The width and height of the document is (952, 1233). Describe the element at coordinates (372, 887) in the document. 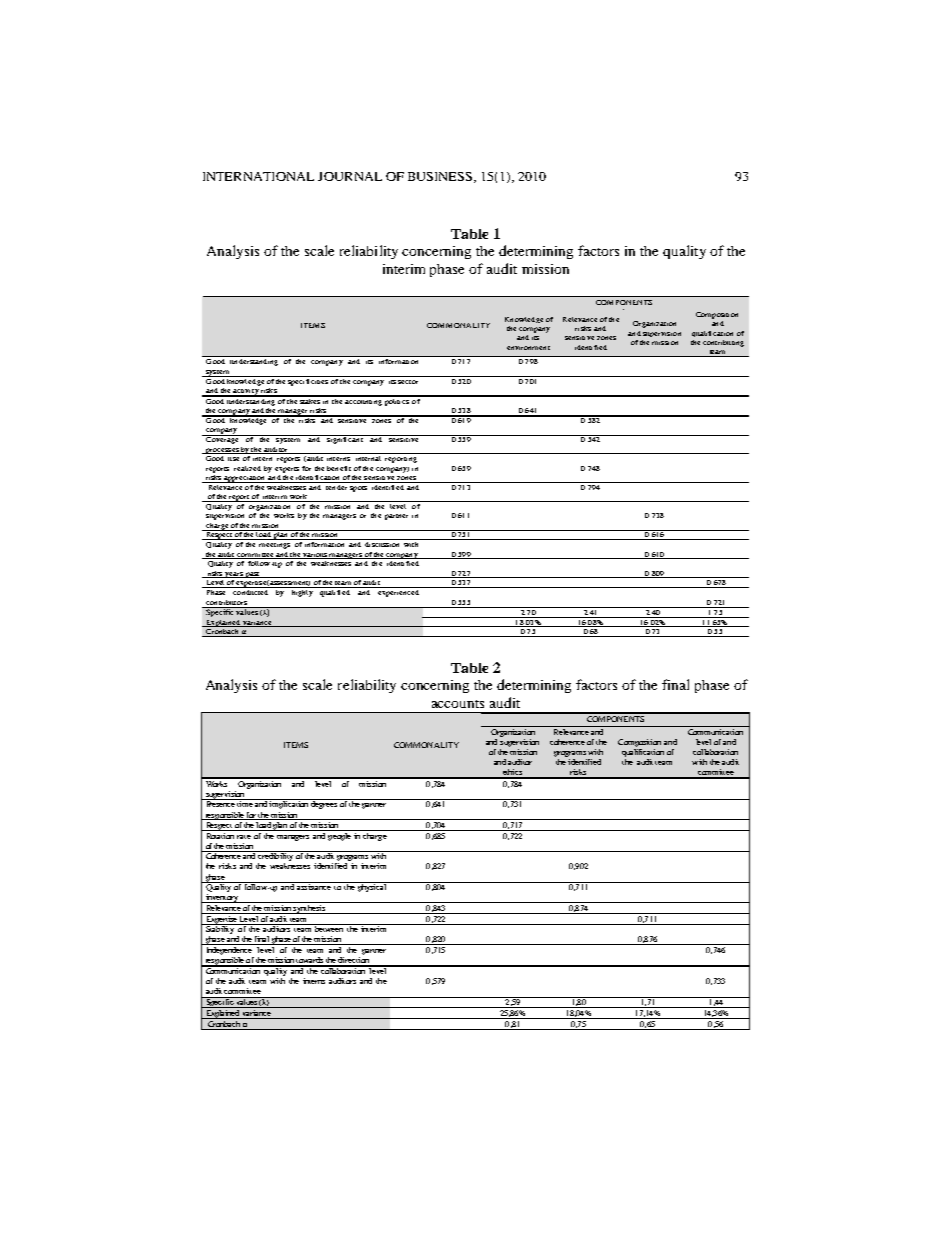

I see `physical` at that location.
